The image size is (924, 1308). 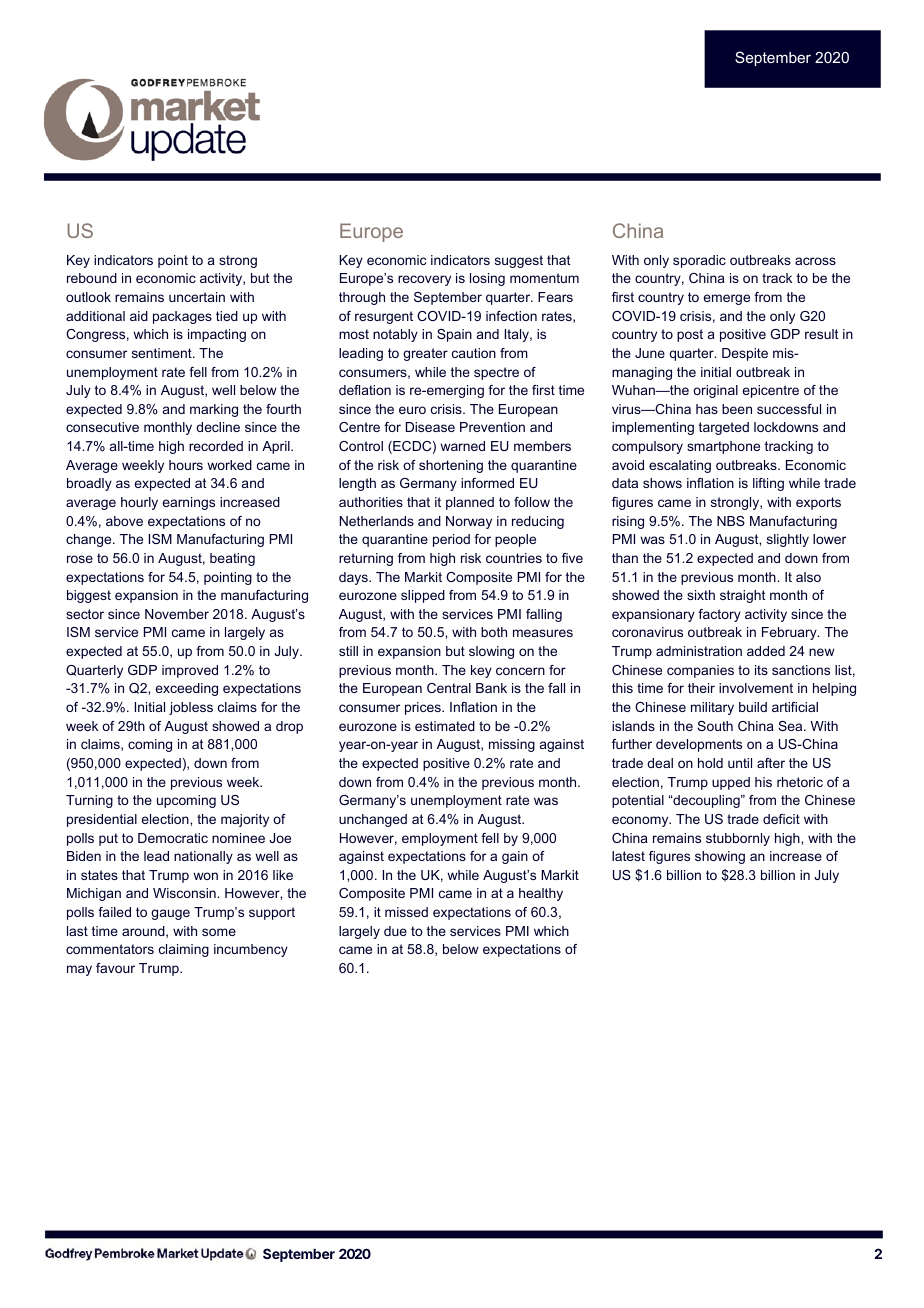 What do you see at coordinates (186, 465) in the image?
I see `hours` at bounding box center [186, 465].
